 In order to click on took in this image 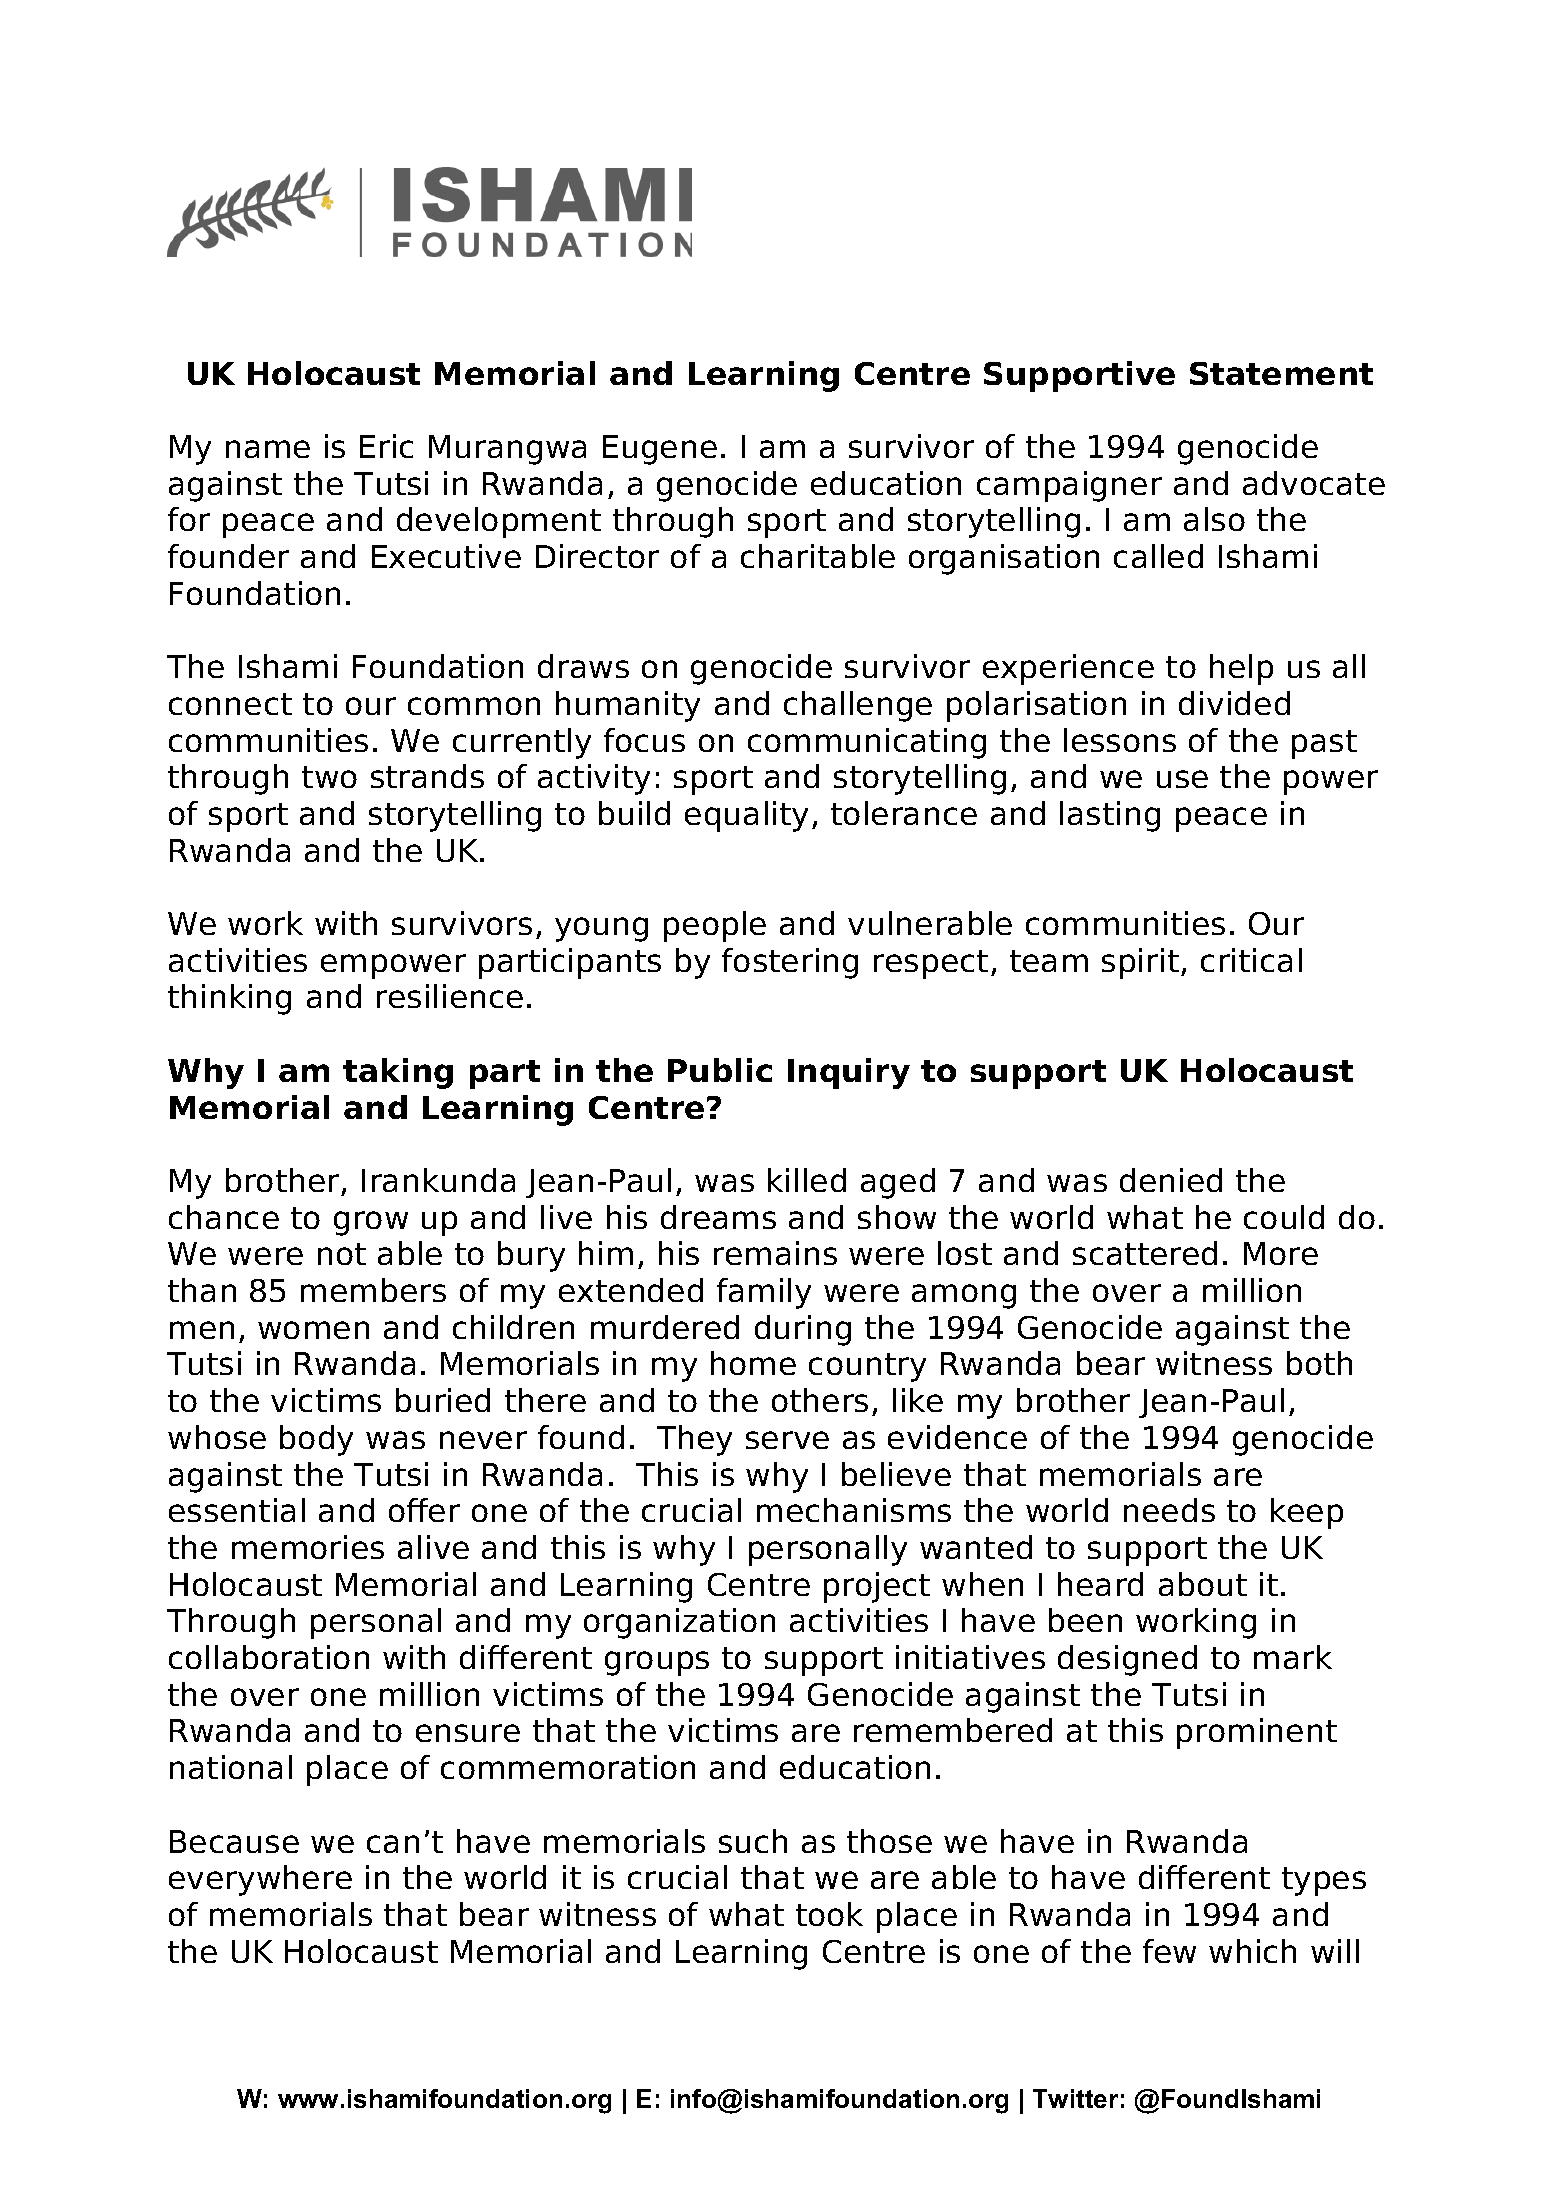, I will do `click(829, 1914)`.
